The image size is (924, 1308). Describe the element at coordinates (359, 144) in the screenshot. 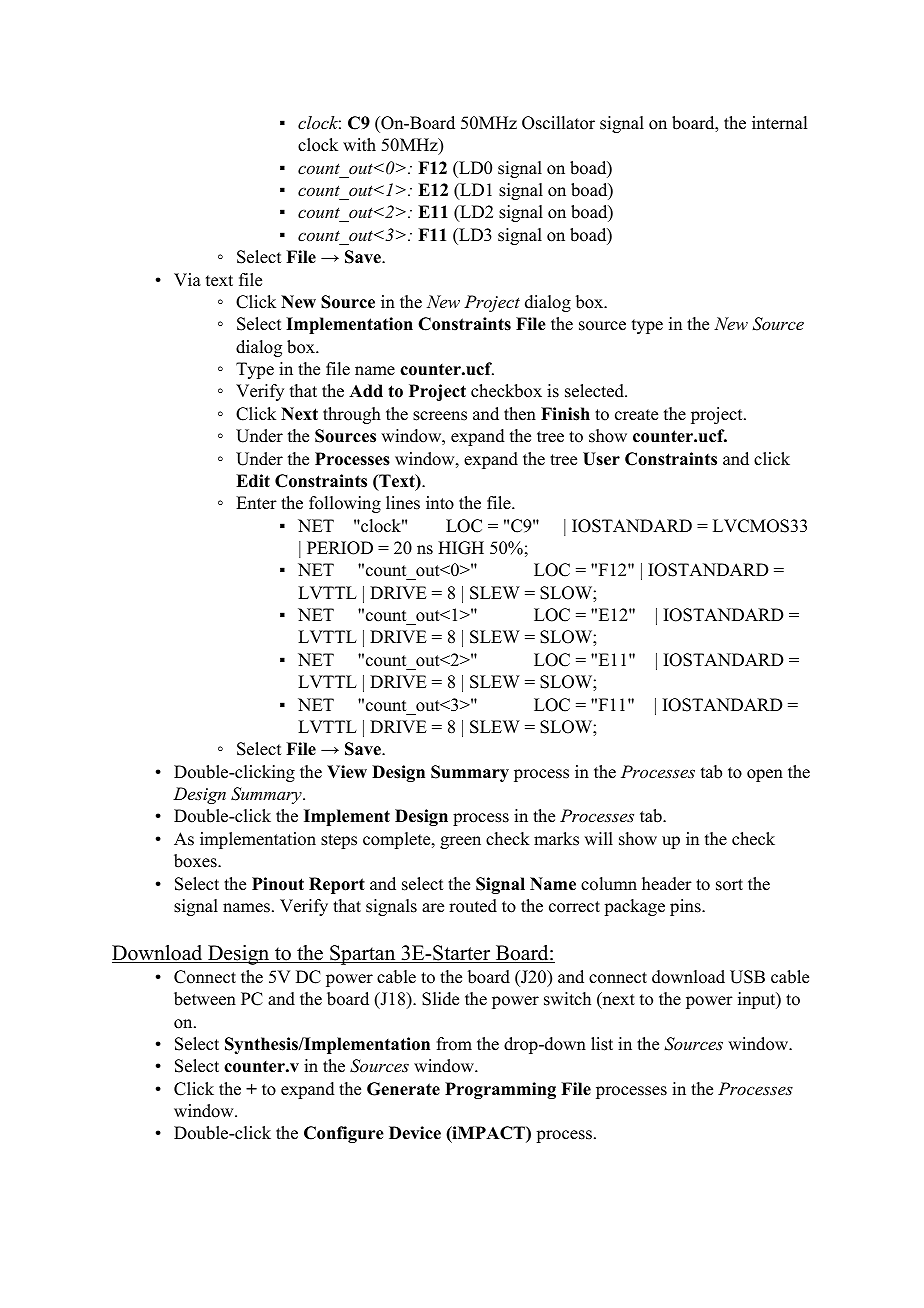

I see `with` at that location.
